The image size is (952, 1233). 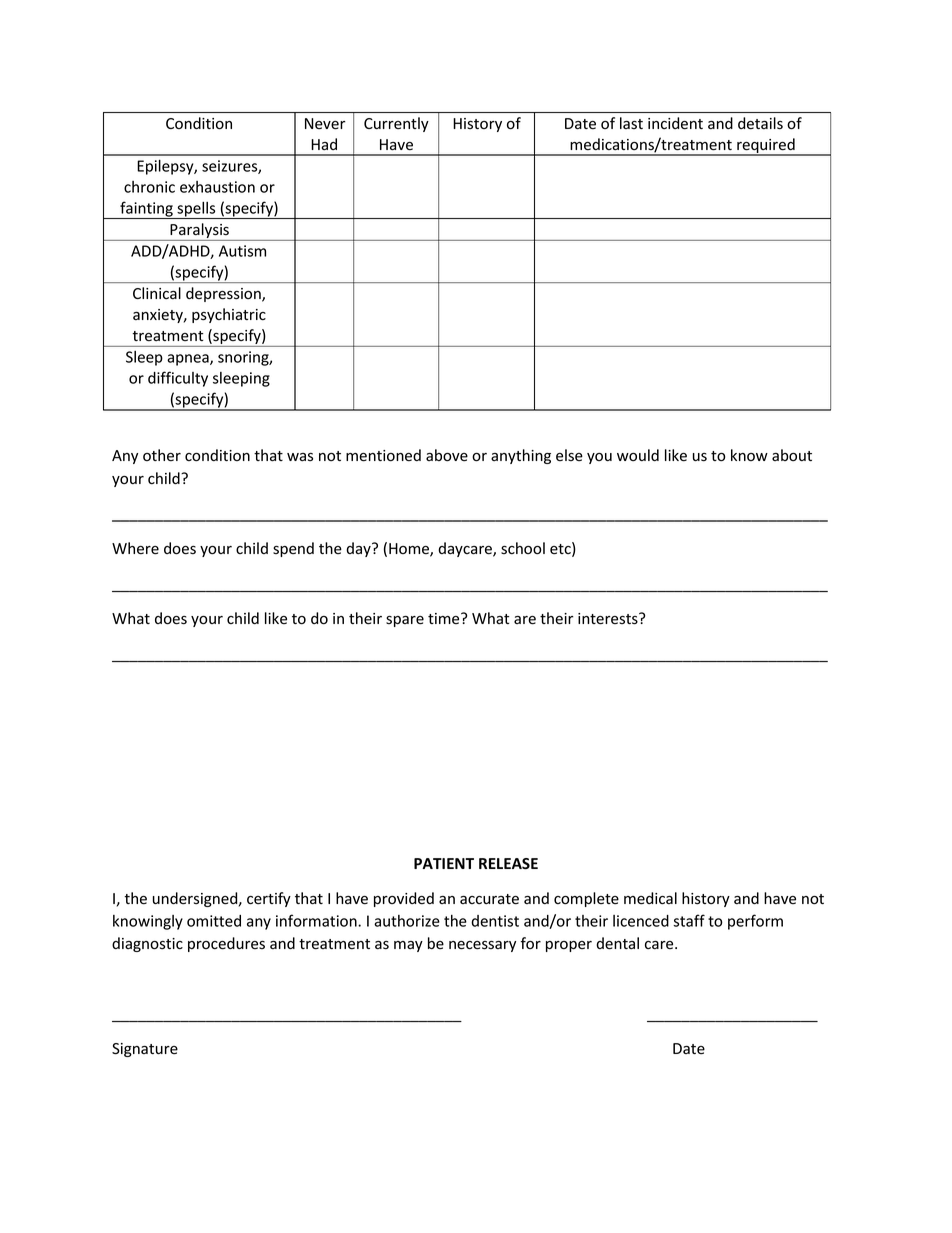 I want to click on required, so click(x=766, y=147).
